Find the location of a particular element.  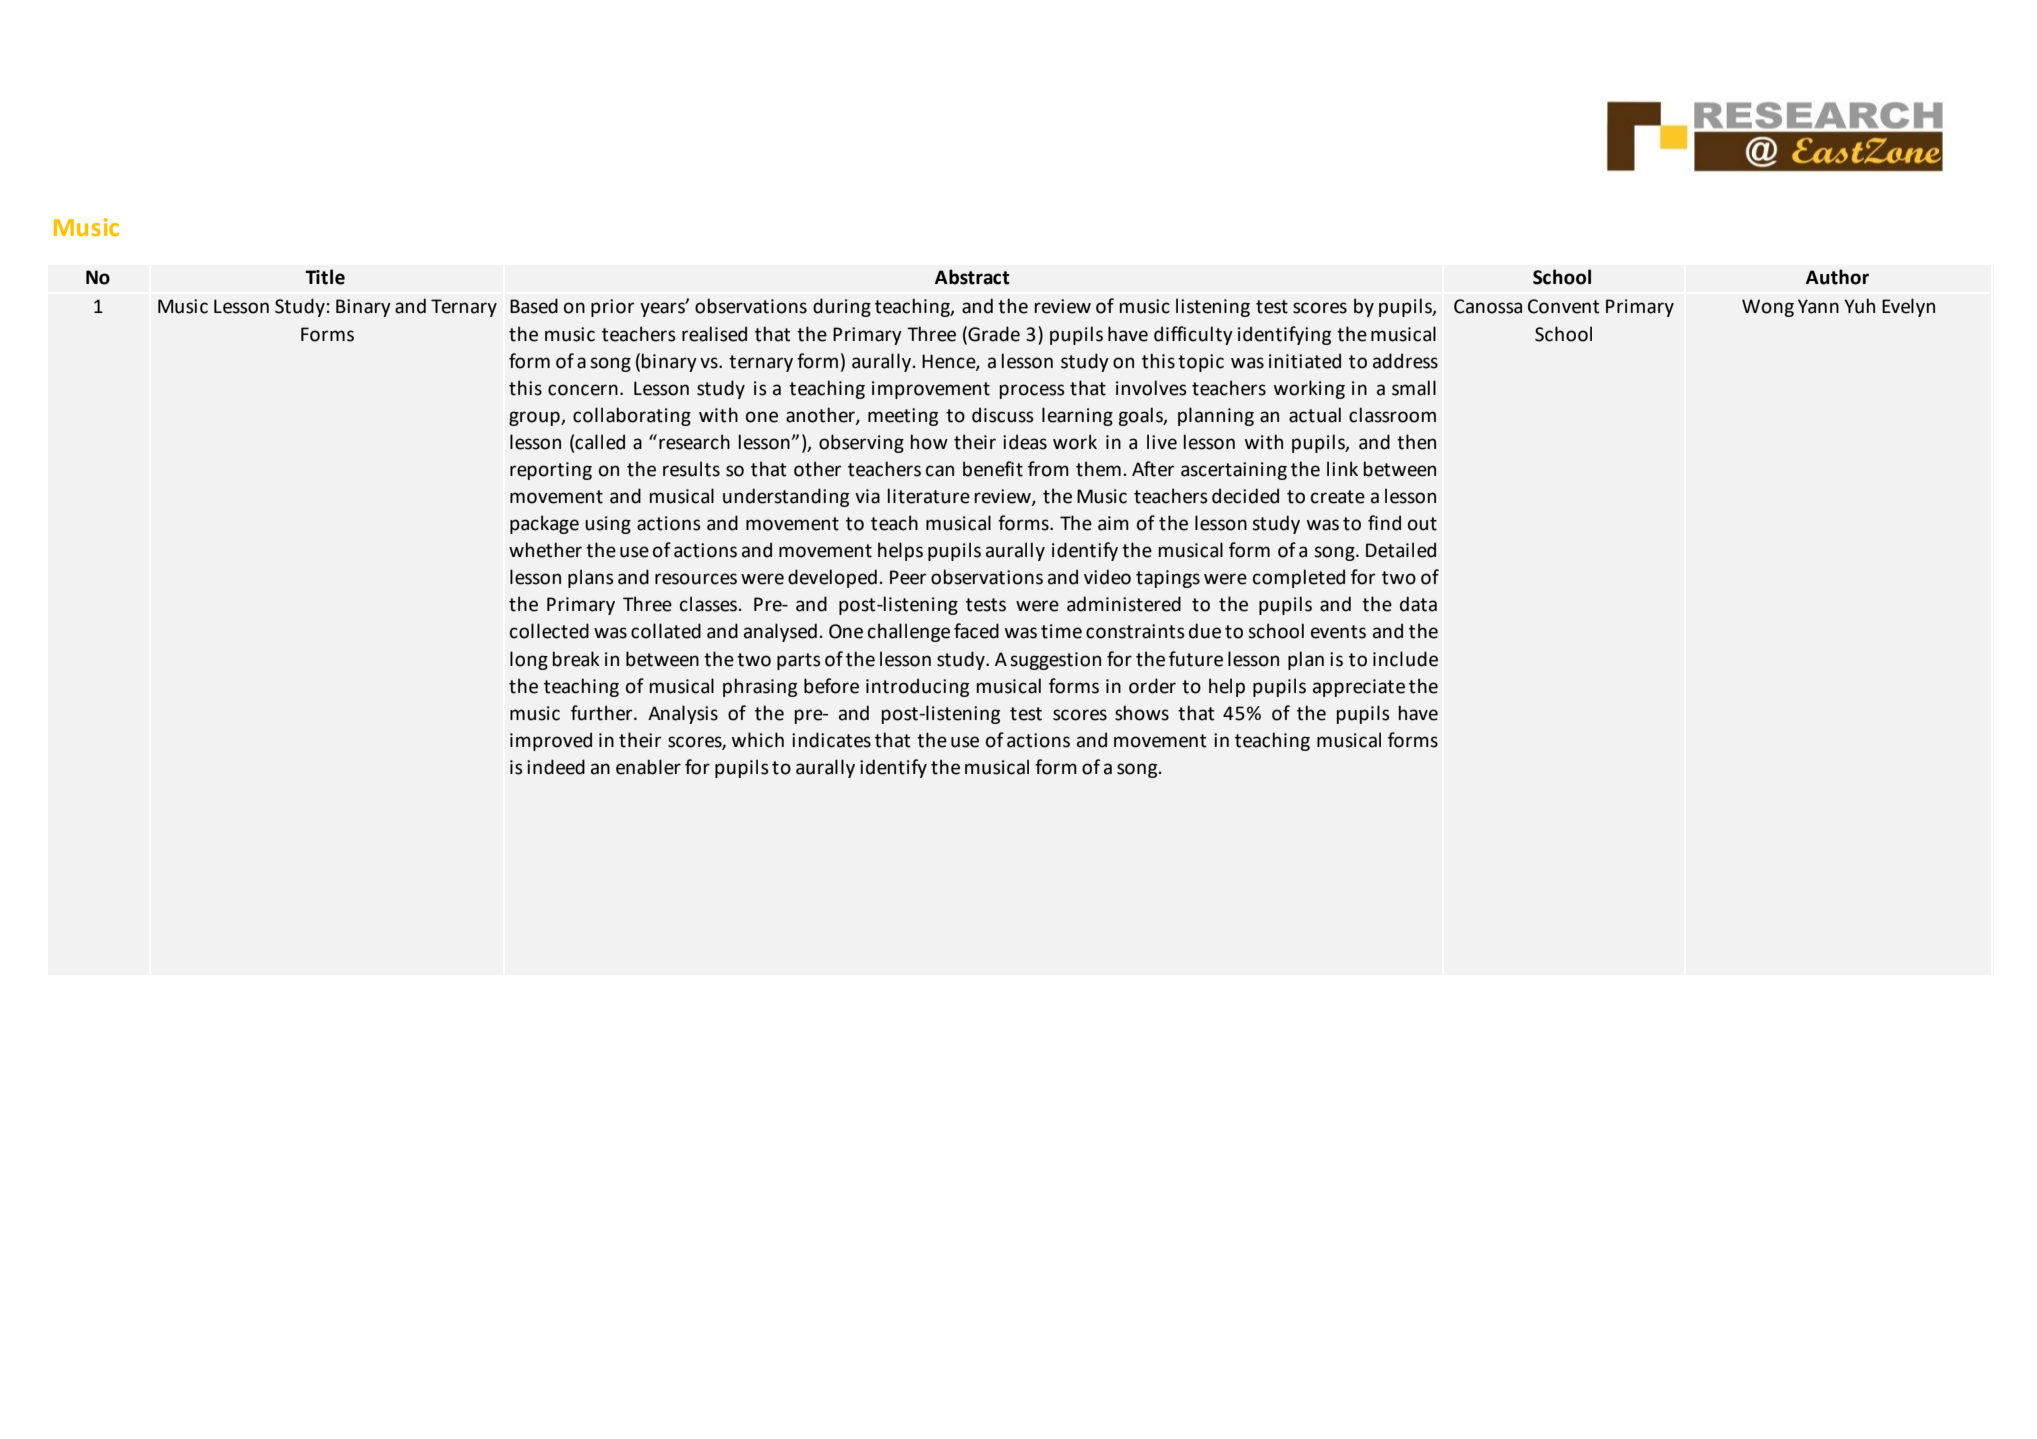

Based is located at coordinates (534, 306).
